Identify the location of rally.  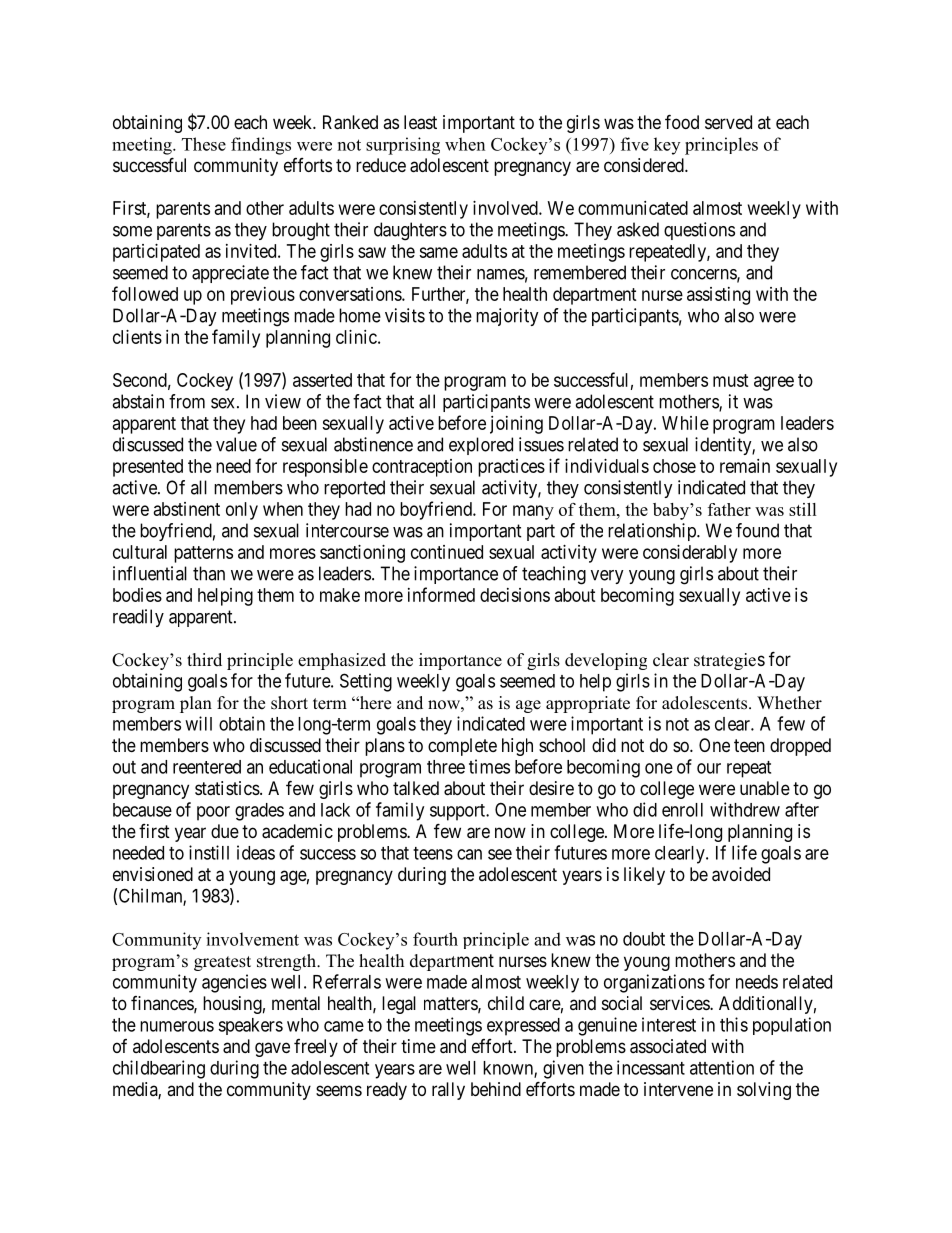
(448, 1091).
